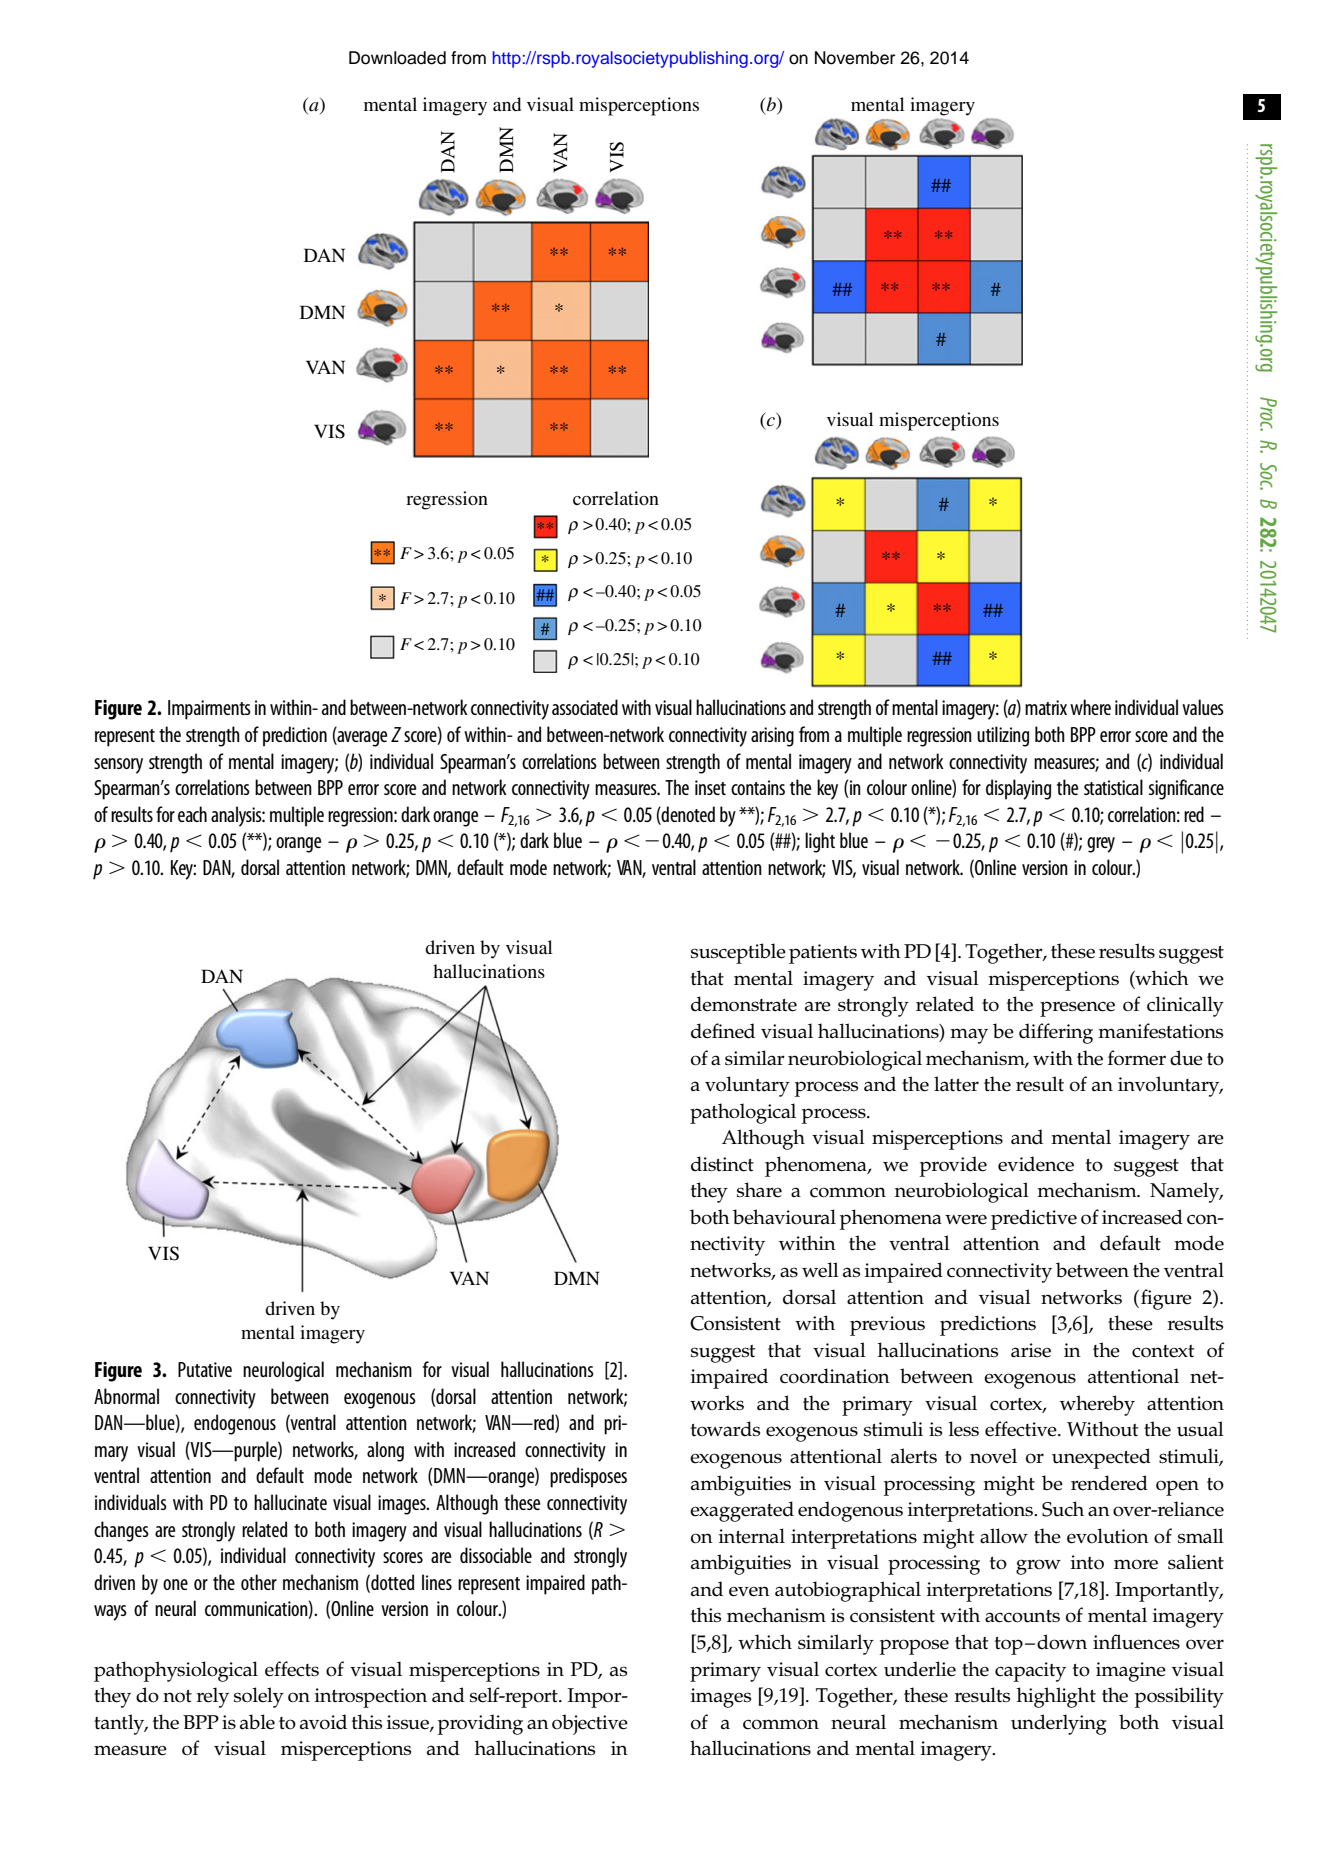 This page has height=1864, width=1318. What do you see at coordinates (1036, 1164) in the page?
I see `evidence` at bounding box center [1036, 1164].
